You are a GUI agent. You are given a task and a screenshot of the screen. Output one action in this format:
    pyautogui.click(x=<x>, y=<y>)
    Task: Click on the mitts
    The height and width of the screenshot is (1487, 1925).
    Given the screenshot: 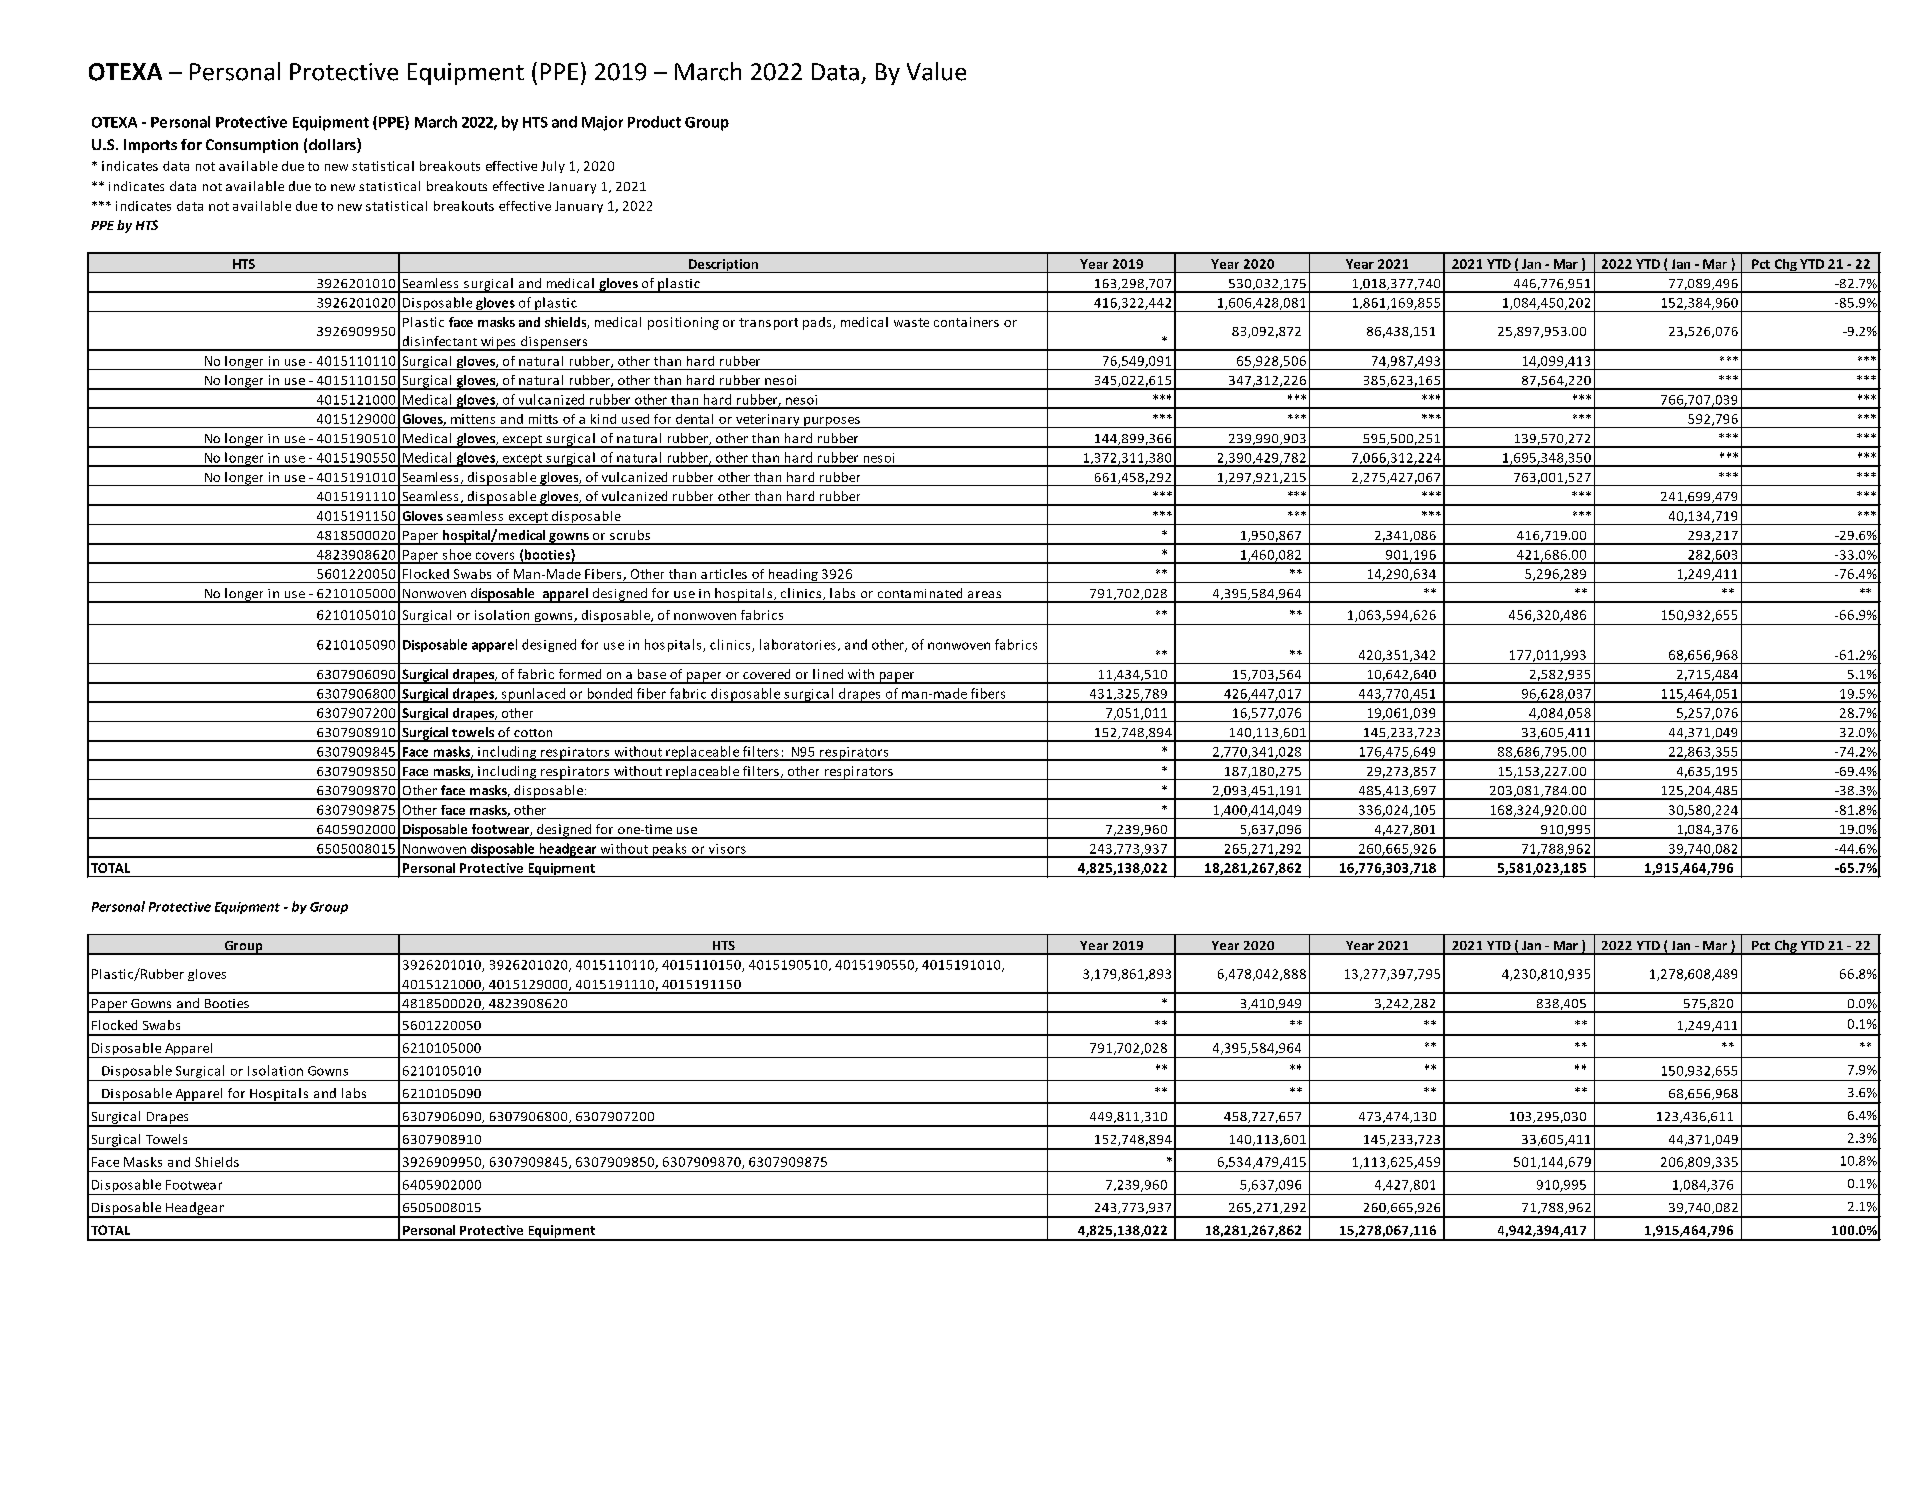 What is the action you would take?
    pyautogui.click(x=543, y=419)
